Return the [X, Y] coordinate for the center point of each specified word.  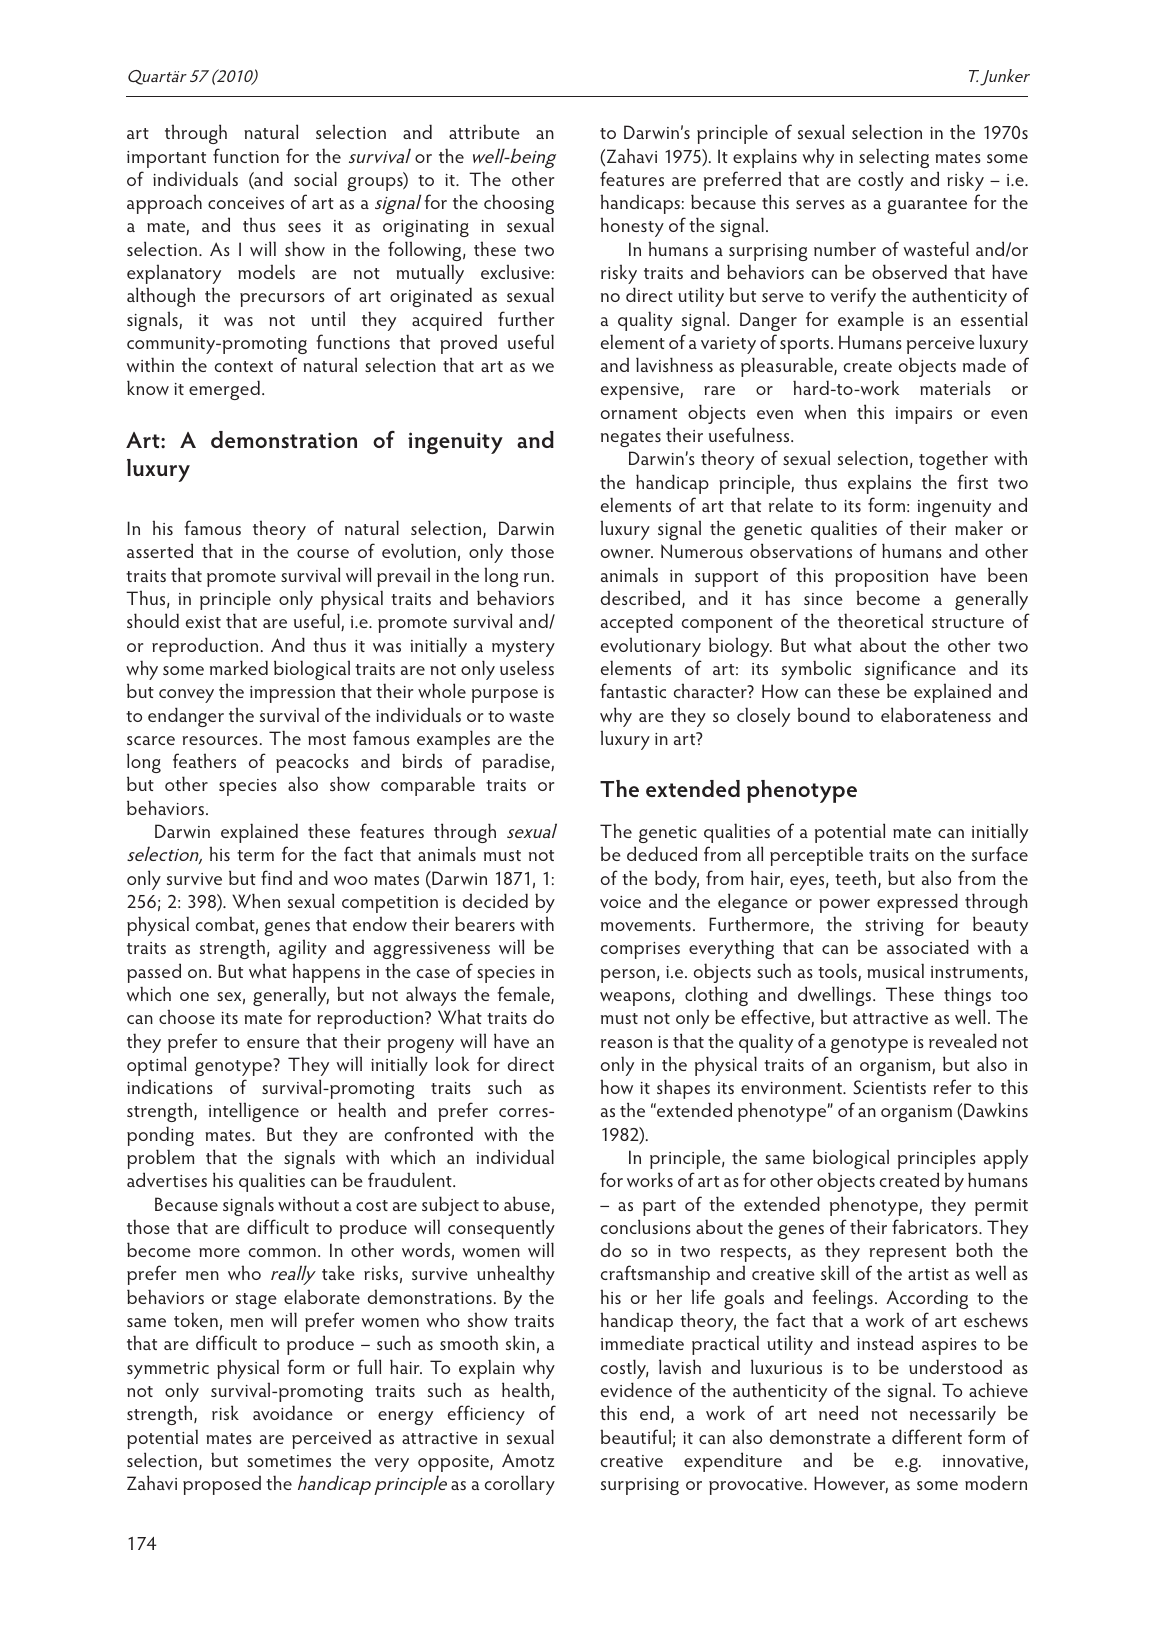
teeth [857, 879]
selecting [894, 158]
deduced [662, 853]
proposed [222, 1485]
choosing [519, 204]
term [255, 855]
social [315, 178]
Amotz [528, 1460]
